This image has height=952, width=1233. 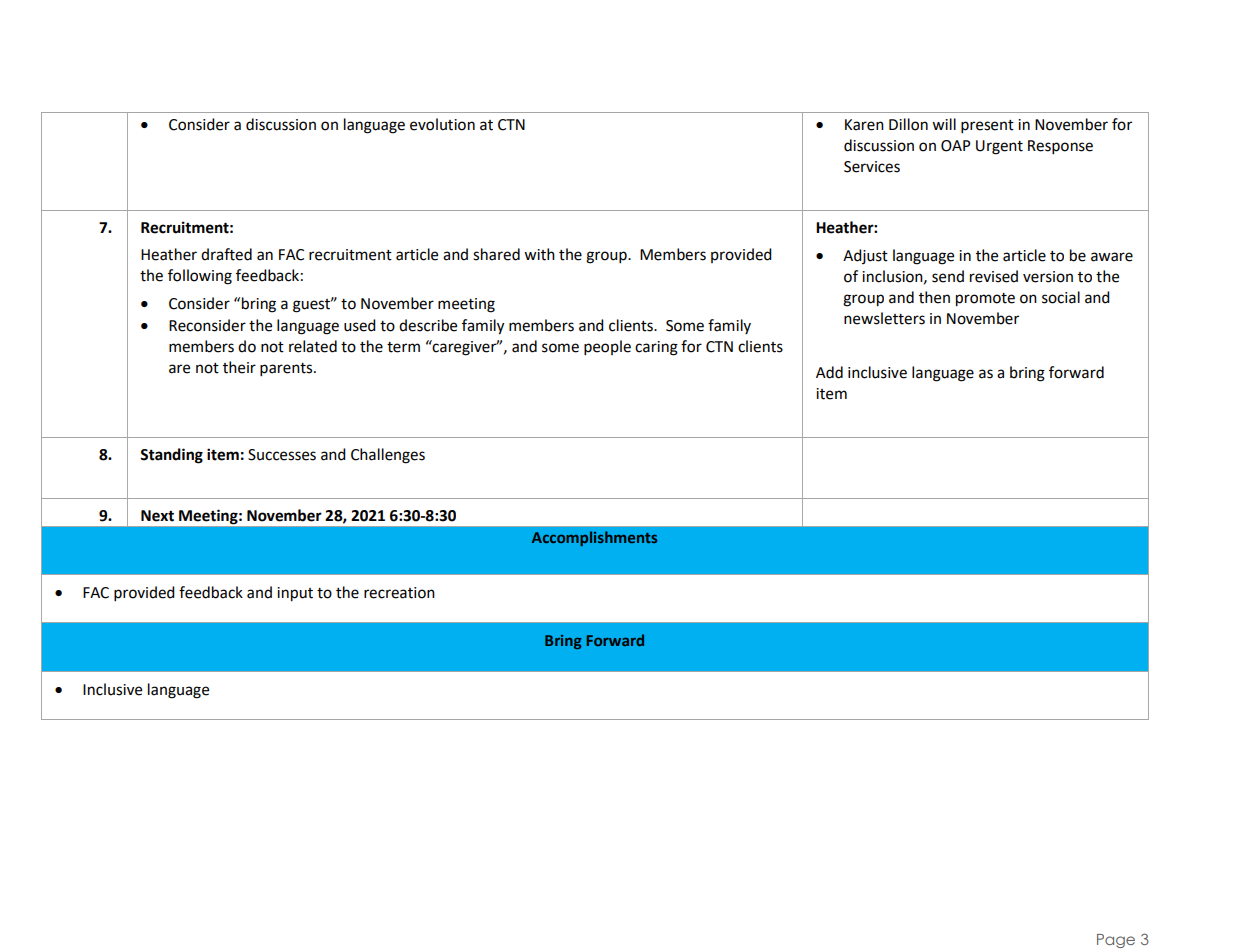 What do you see at coordinates (864, 125) in the image?
I see `Karen` at bounding box center [864, 125].
